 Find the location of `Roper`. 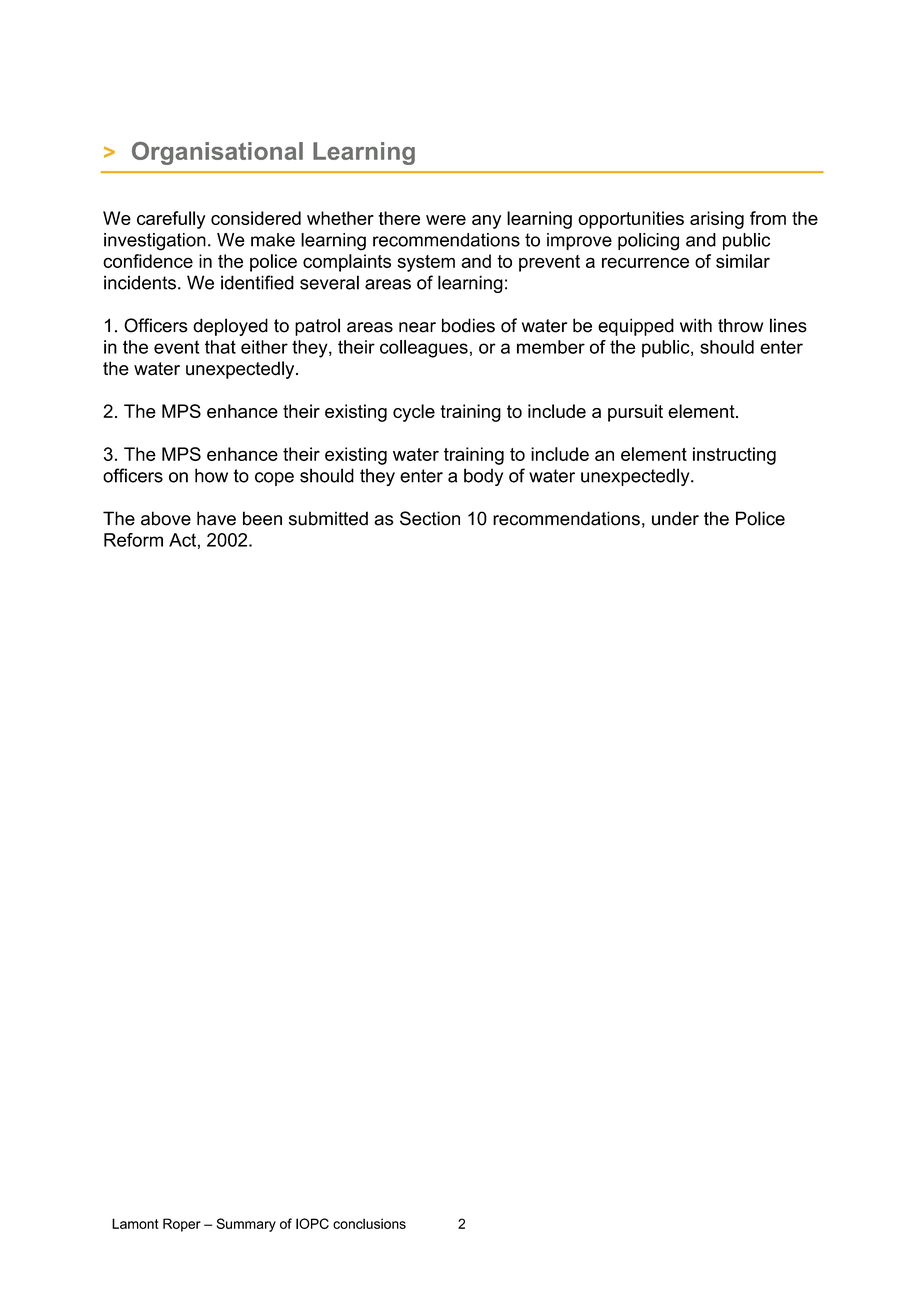

Roper is located at coordinates (182, 1225).
